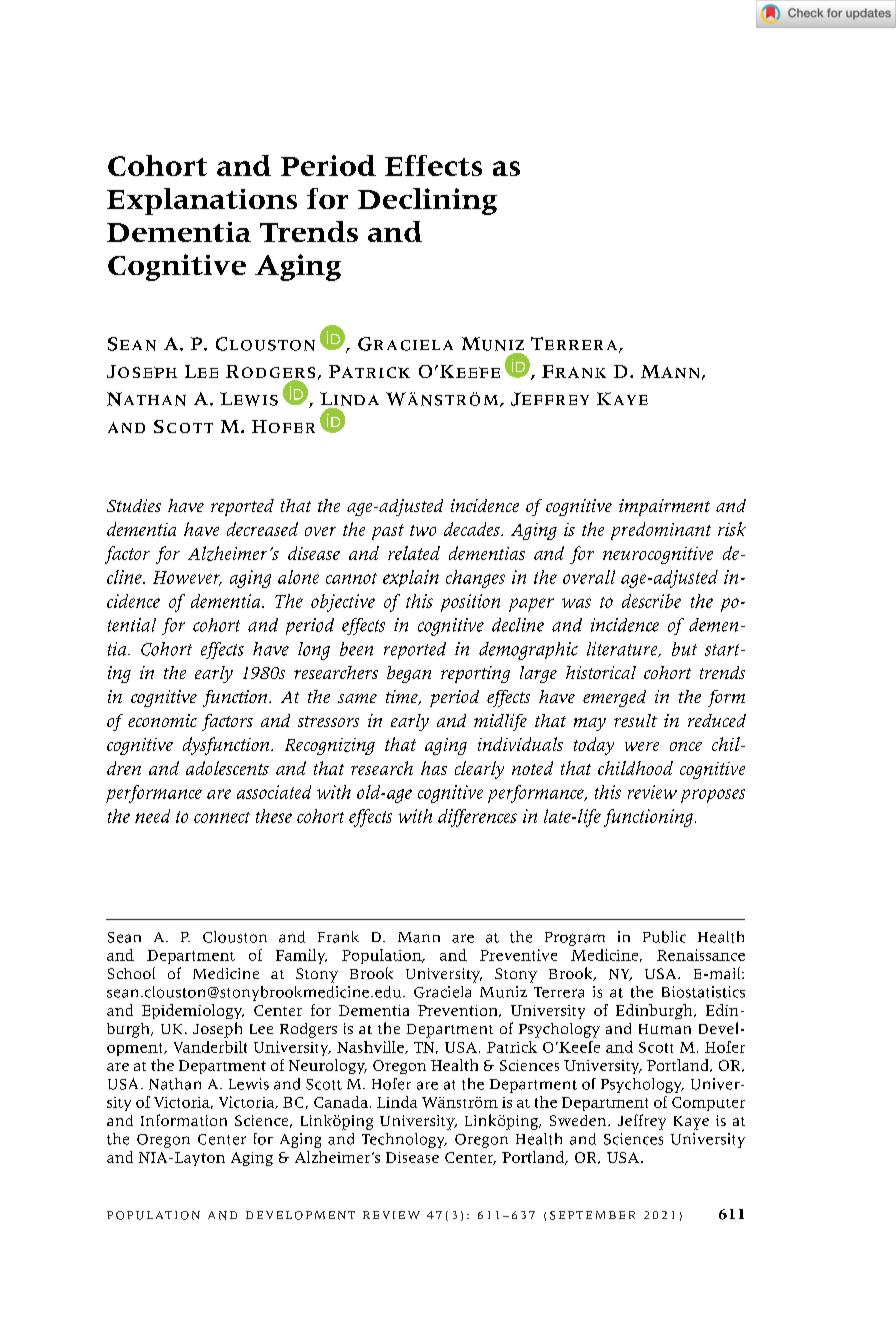  What do you see at coordinates (193, 1011) in the image?
I see `Epidemiology` at bounding box center [193, 1011].
